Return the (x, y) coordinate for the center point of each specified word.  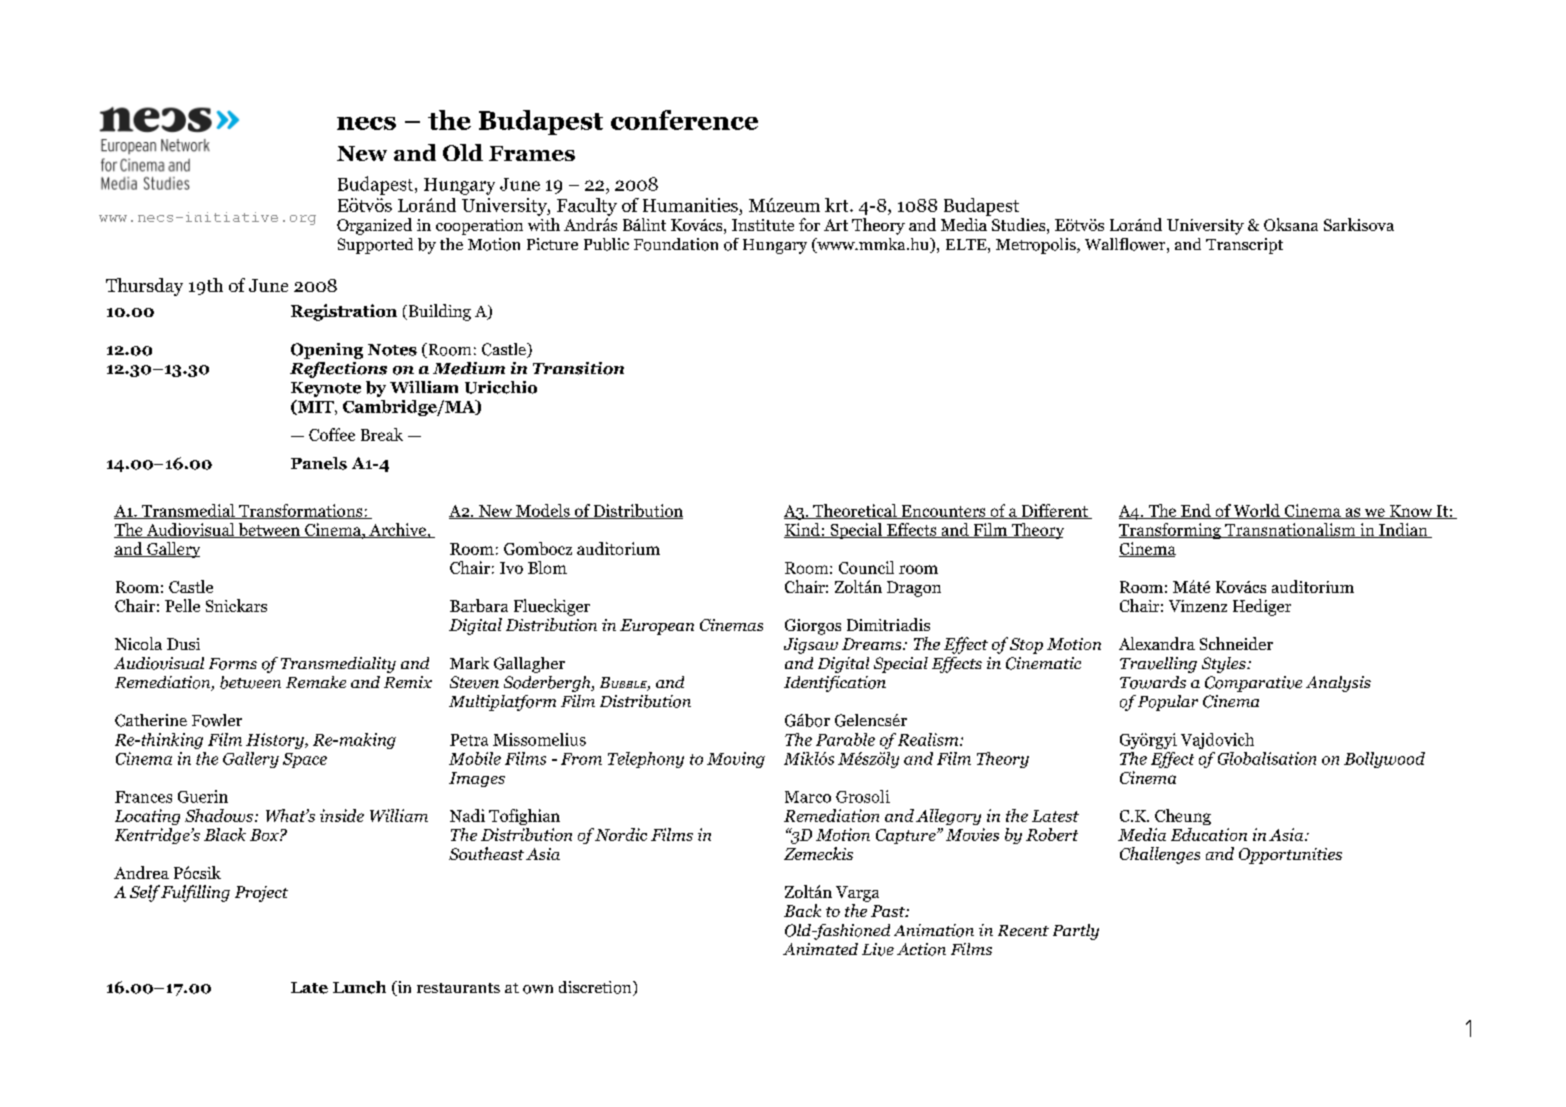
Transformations (301, 511)
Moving (736, 760)
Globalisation (1267, 758)
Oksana (1291, 224)
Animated (820, 949)
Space (305, 760)
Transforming (1171, 531)
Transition (578, 368)
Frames (532, 153)
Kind (803, 530)
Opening (327, 351)
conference (684, 120)
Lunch (359, 987)
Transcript (1244, 246)
